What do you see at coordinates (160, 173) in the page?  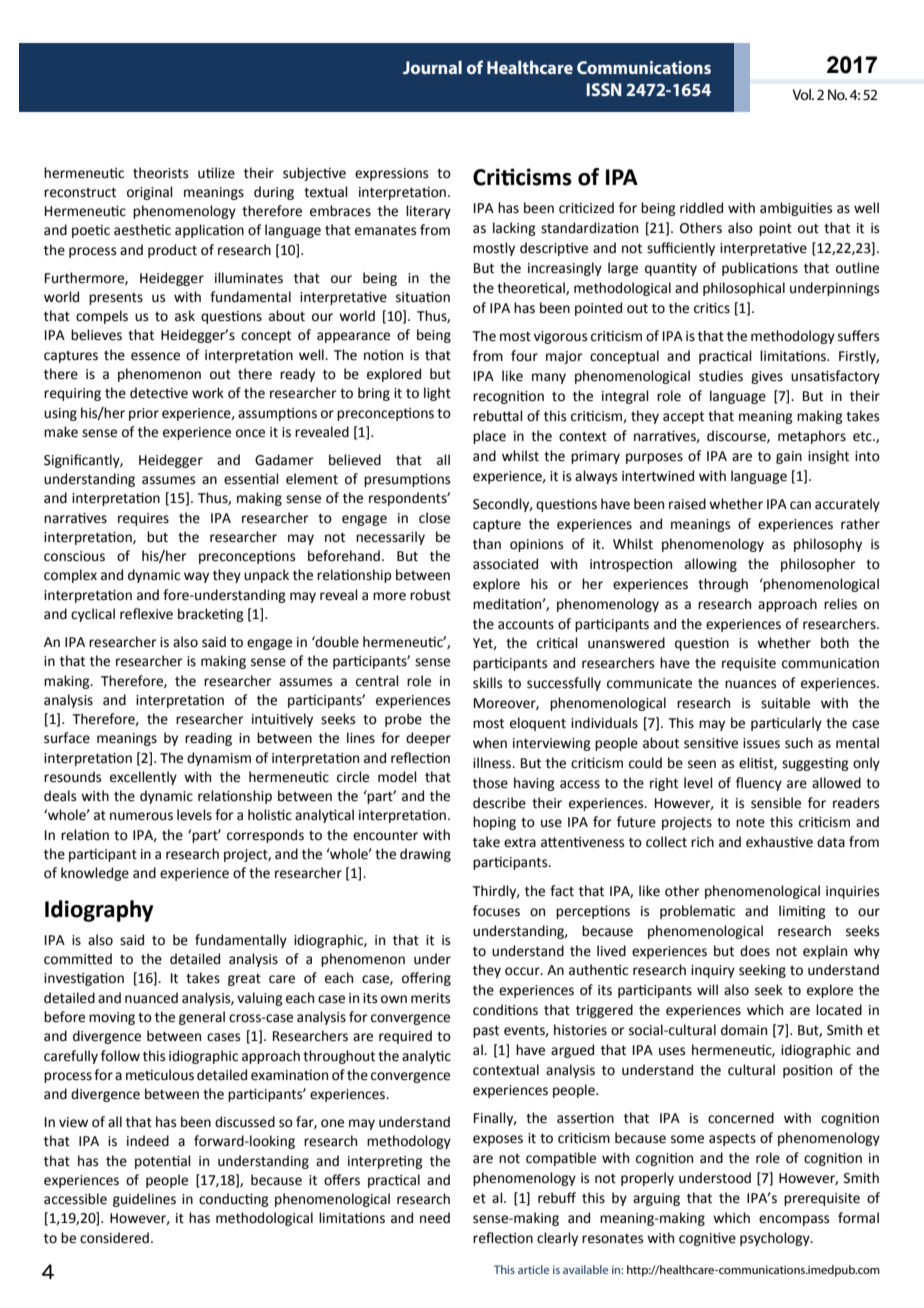 I see `theorists` at bounding box center [160, 173].
